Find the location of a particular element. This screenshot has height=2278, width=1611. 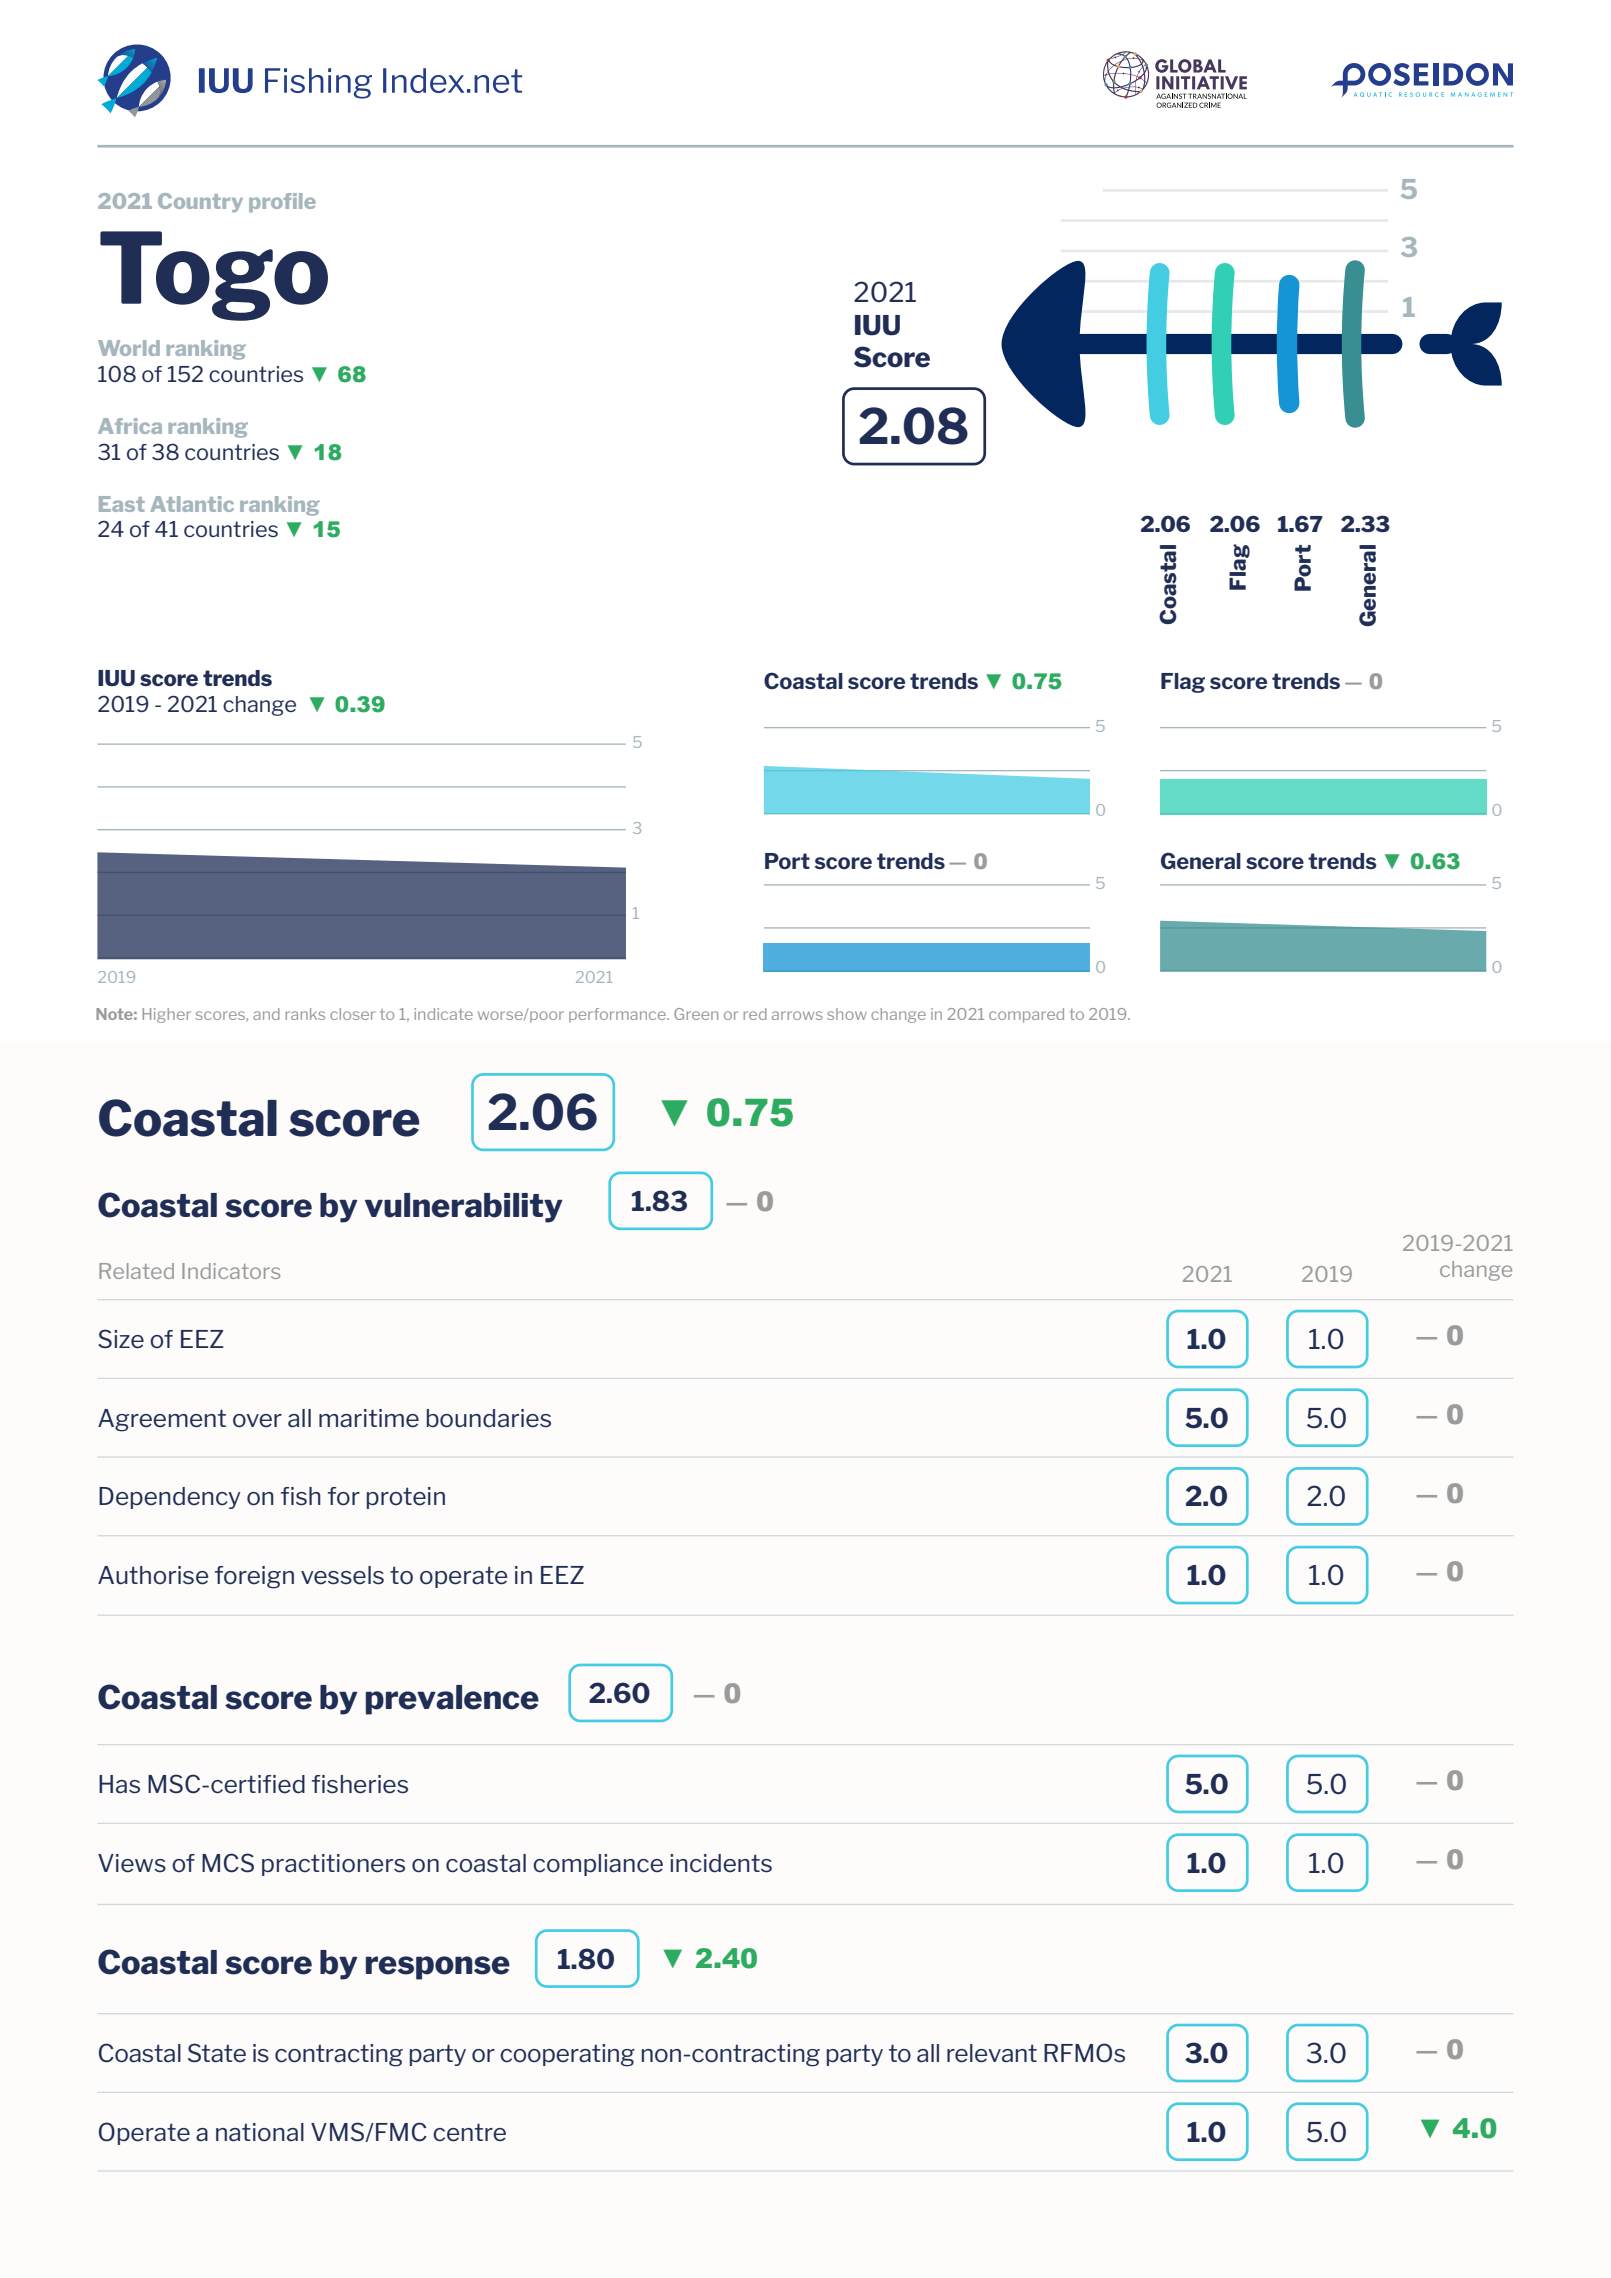

Africa is located at coordinates (130, 426).
